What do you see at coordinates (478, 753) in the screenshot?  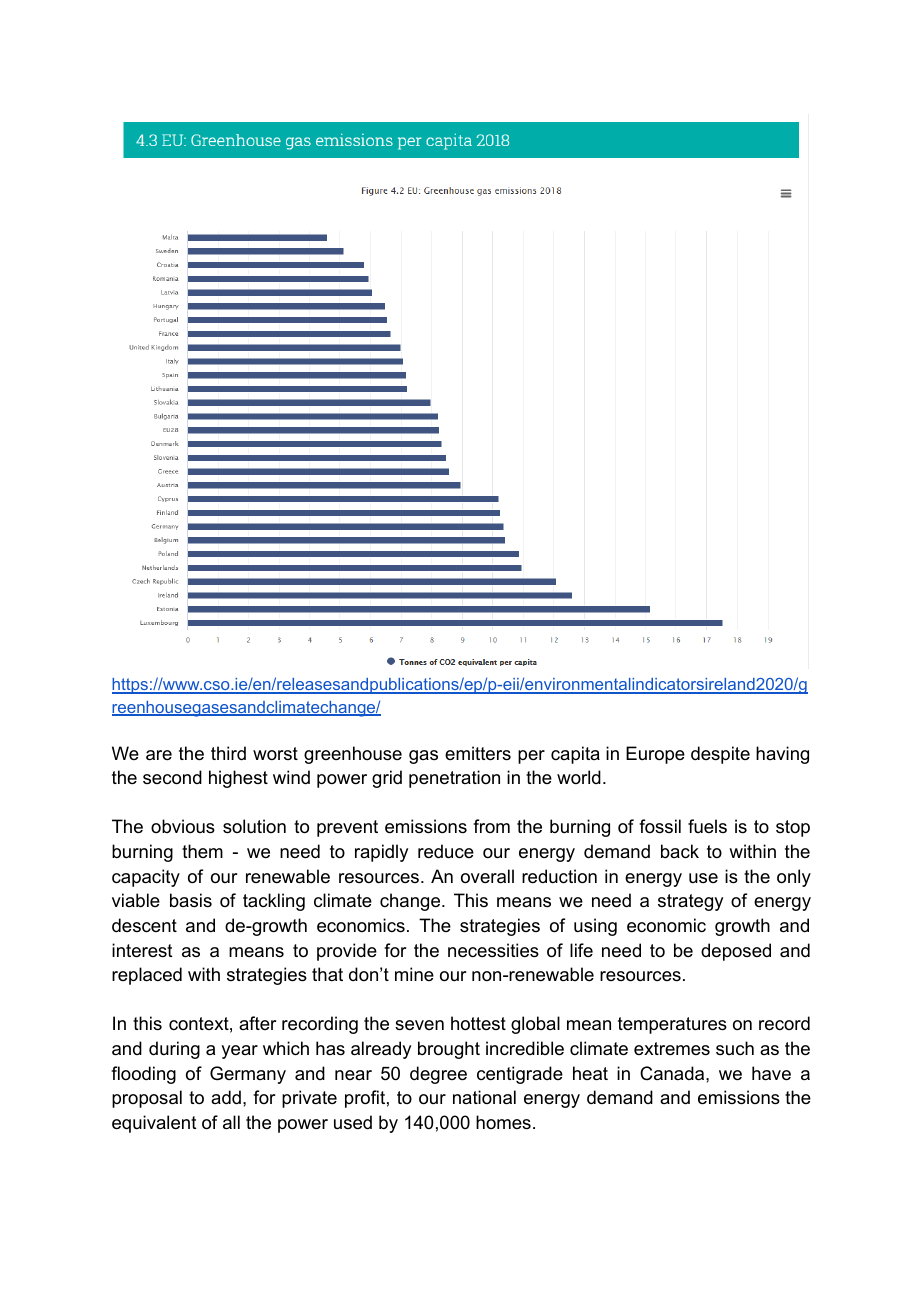 I see `emitters` at bounding box center [478, 753].
